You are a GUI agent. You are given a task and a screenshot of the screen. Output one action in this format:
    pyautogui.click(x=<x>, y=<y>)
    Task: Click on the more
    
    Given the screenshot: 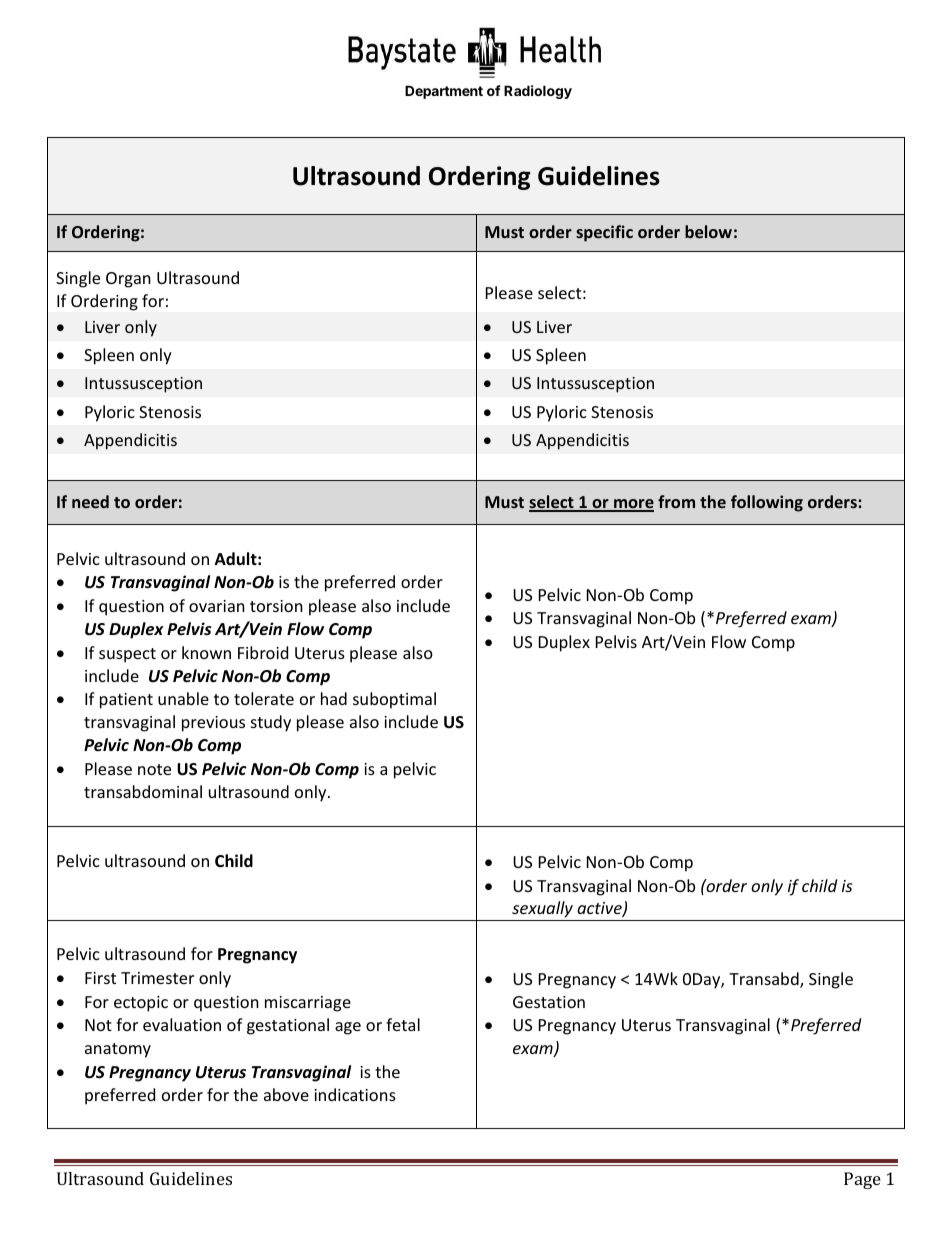 What is the action you would take?
    pyautogui.click(x=633, y=505)
